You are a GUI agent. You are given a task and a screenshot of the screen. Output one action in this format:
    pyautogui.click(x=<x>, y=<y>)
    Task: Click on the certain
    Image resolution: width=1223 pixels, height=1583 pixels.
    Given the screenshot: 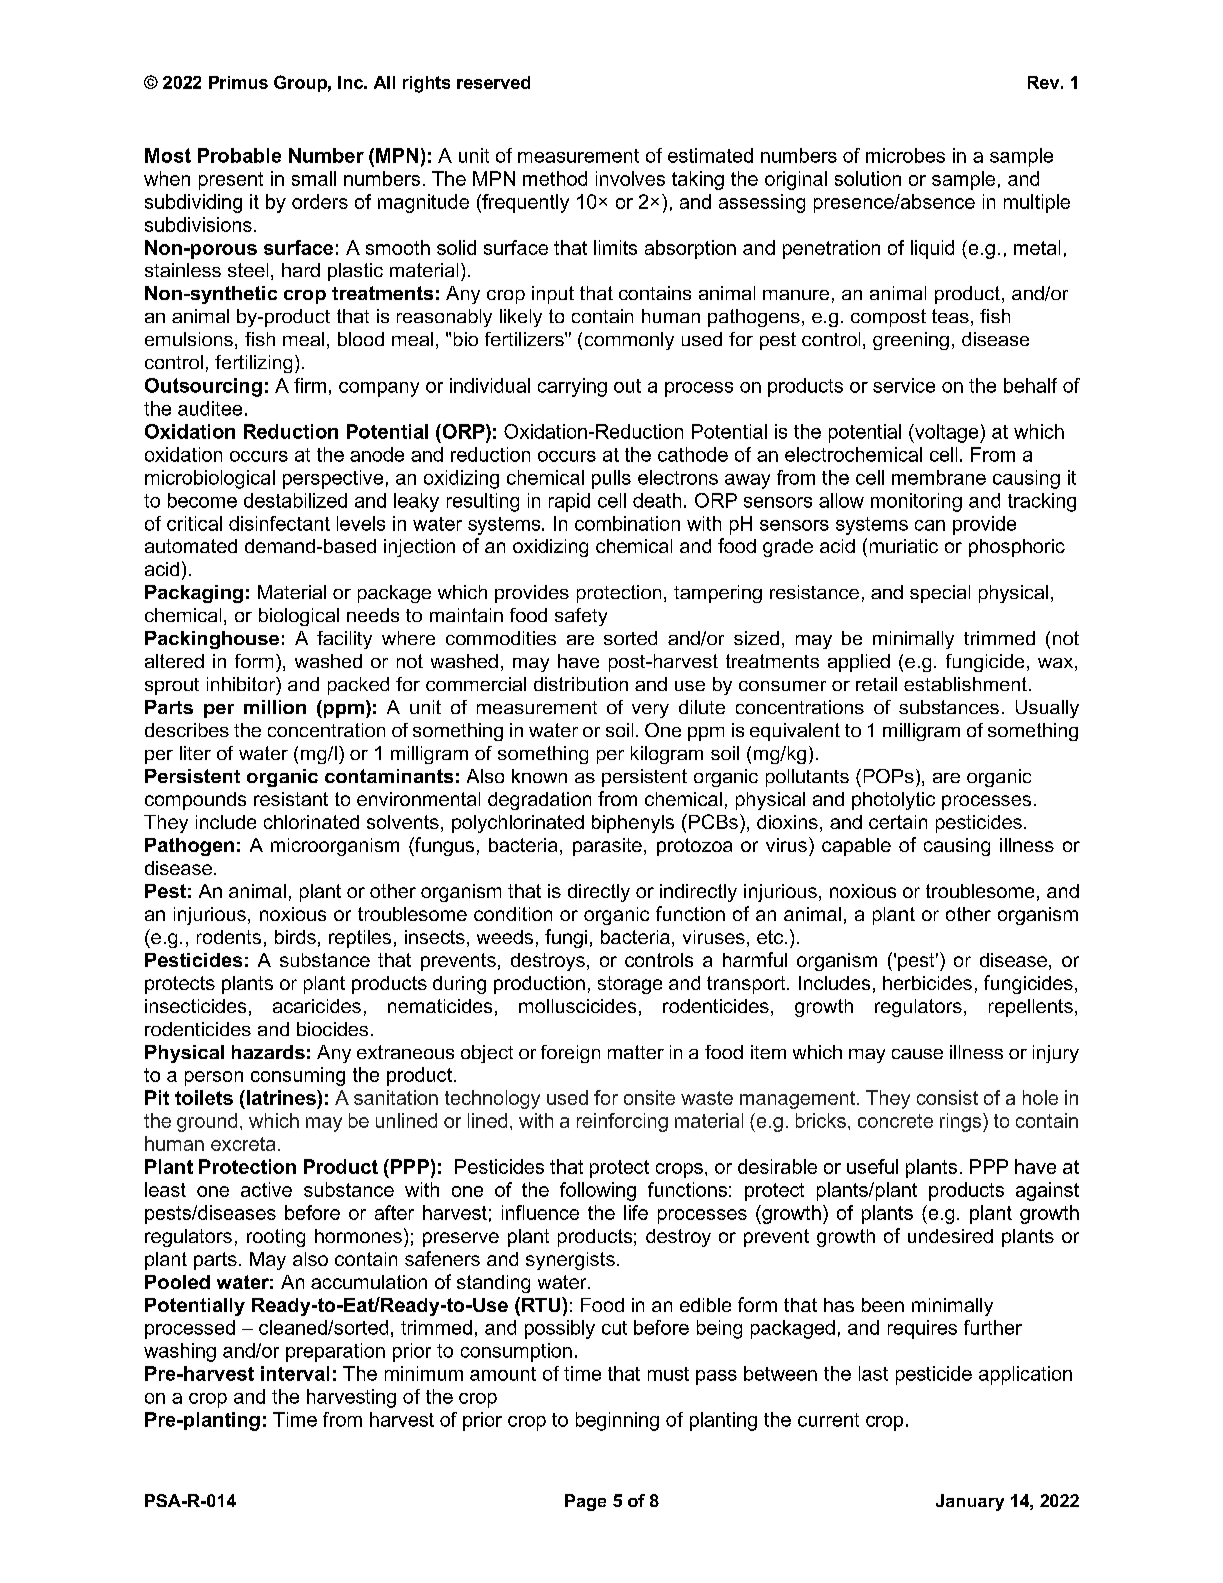 What is the action you would take?
    pyautogui.click(x=898, y=822)
